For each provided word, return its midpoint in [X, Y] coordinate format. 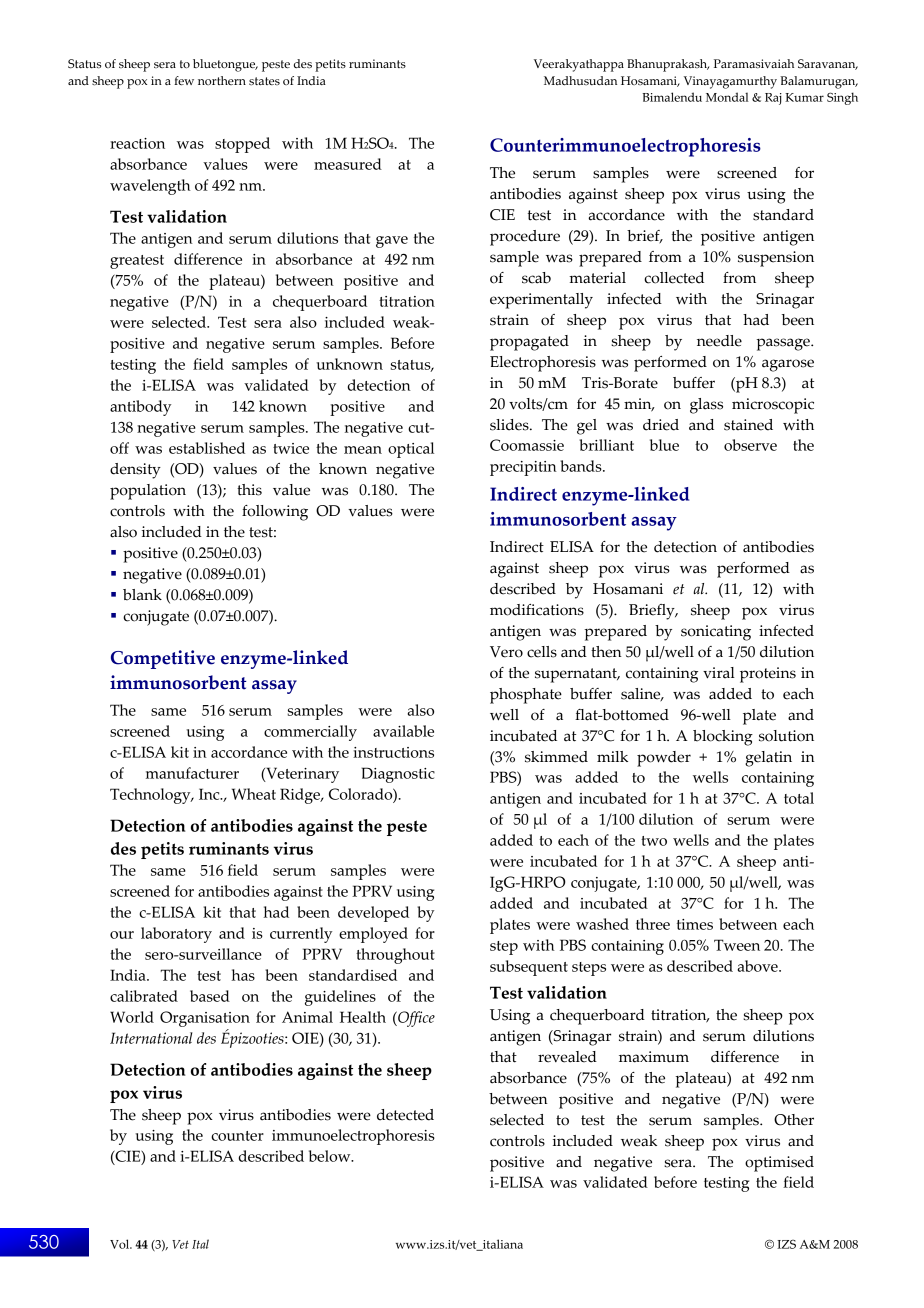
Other [794, 1120]
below [331, 1156]
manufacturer [192, 773]
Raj [773, 99]
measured [348, 164]
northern [222, 80]
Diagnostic [398, 775]
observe [750, 445]
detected [405, 1115]
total [799, 798]
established [207, 448]
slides [510, 425]
